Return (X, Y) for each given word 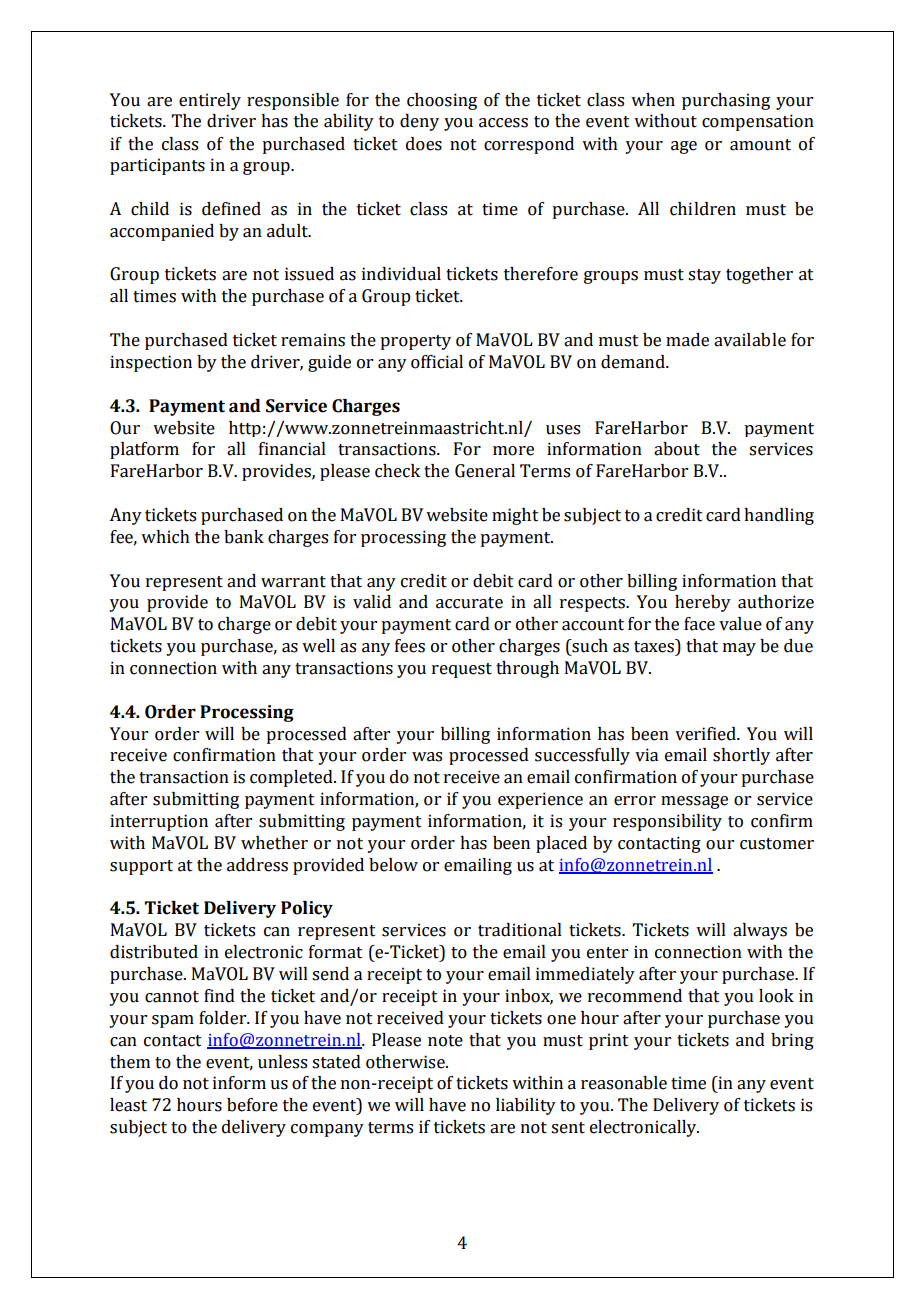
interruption (159, 822)
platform (144, 450)
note (445, 1041)
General (485, 471)
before (252, 1105)
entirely (210, 101)
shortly (741, 756)
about (677, 449)
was (427, 757)
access (503, 123)
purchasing (726, 101)
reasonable (624, 1083)
